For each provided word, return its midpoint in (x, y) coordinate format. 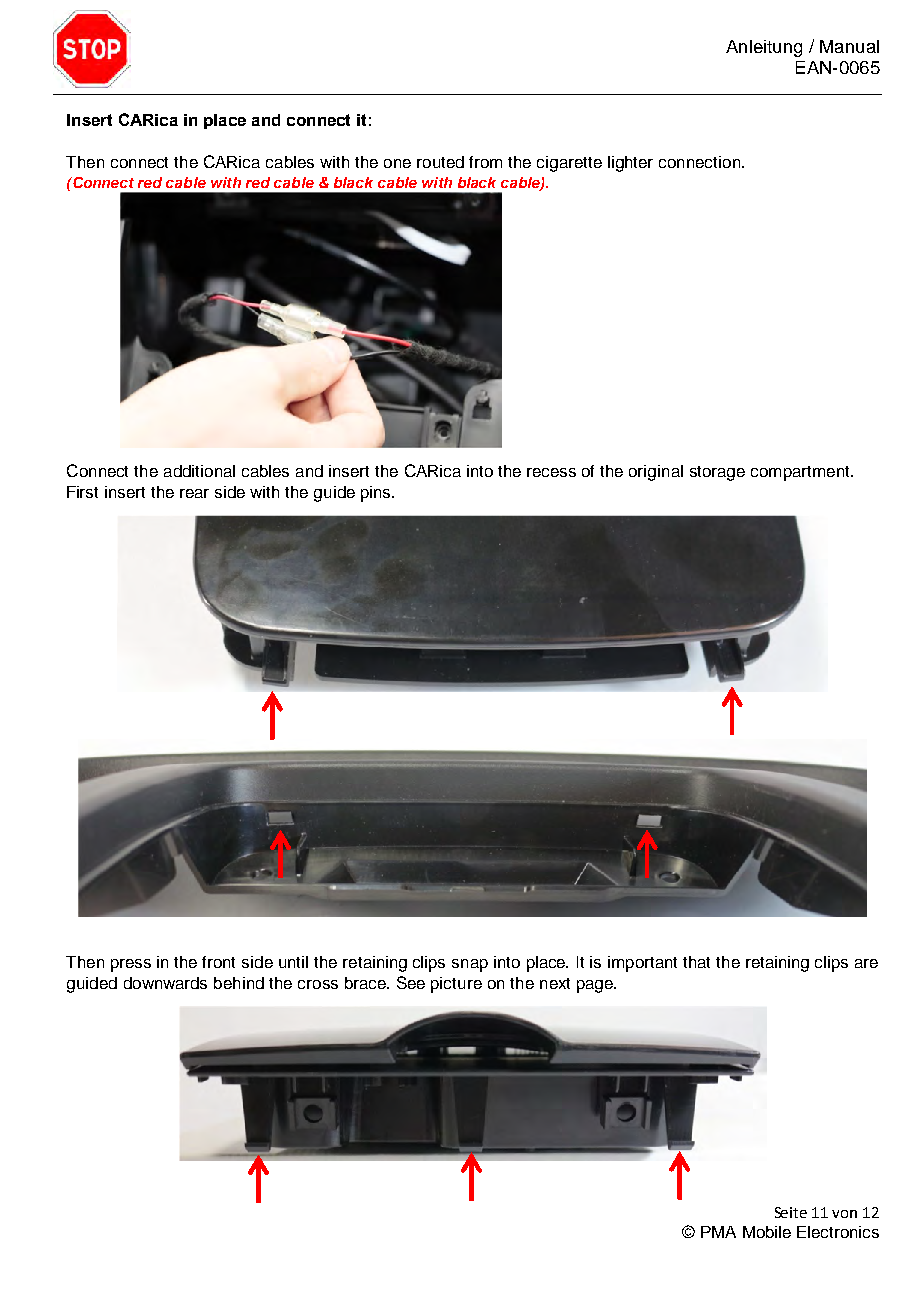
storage (717, 473)
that (696, 962)
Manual (849, 46)
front (218, 962)
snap (470, 965)
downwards (165, 983)
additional (199, 471)
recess (551, 472)
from (485, 162)
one (397, 163)
